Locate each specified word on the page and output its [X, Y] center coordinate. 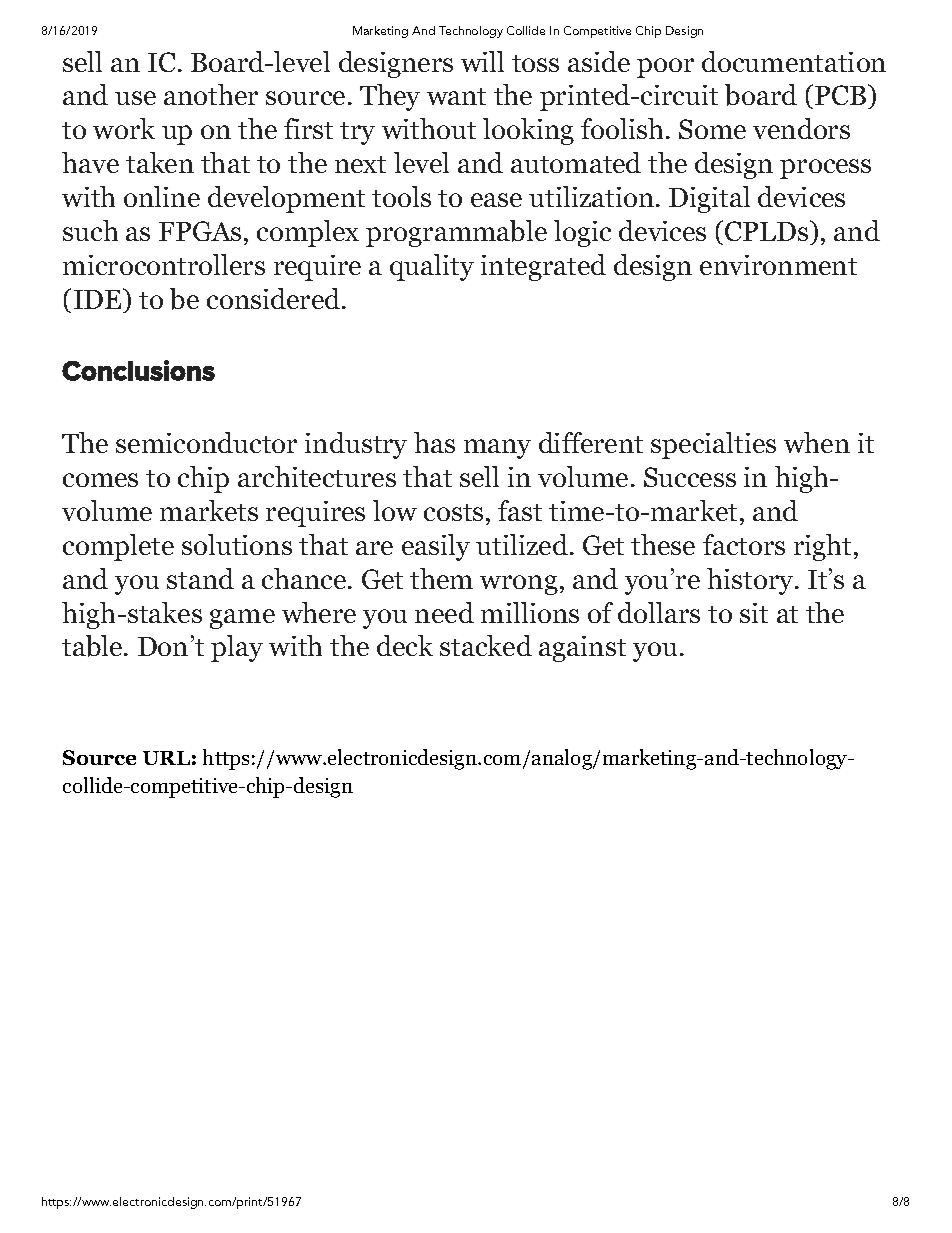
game [242, 619]
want [456, 96]
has [434, 442]
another [211, 94]
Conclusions [138, 370]
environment [778, 265]
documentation [794, 61]
